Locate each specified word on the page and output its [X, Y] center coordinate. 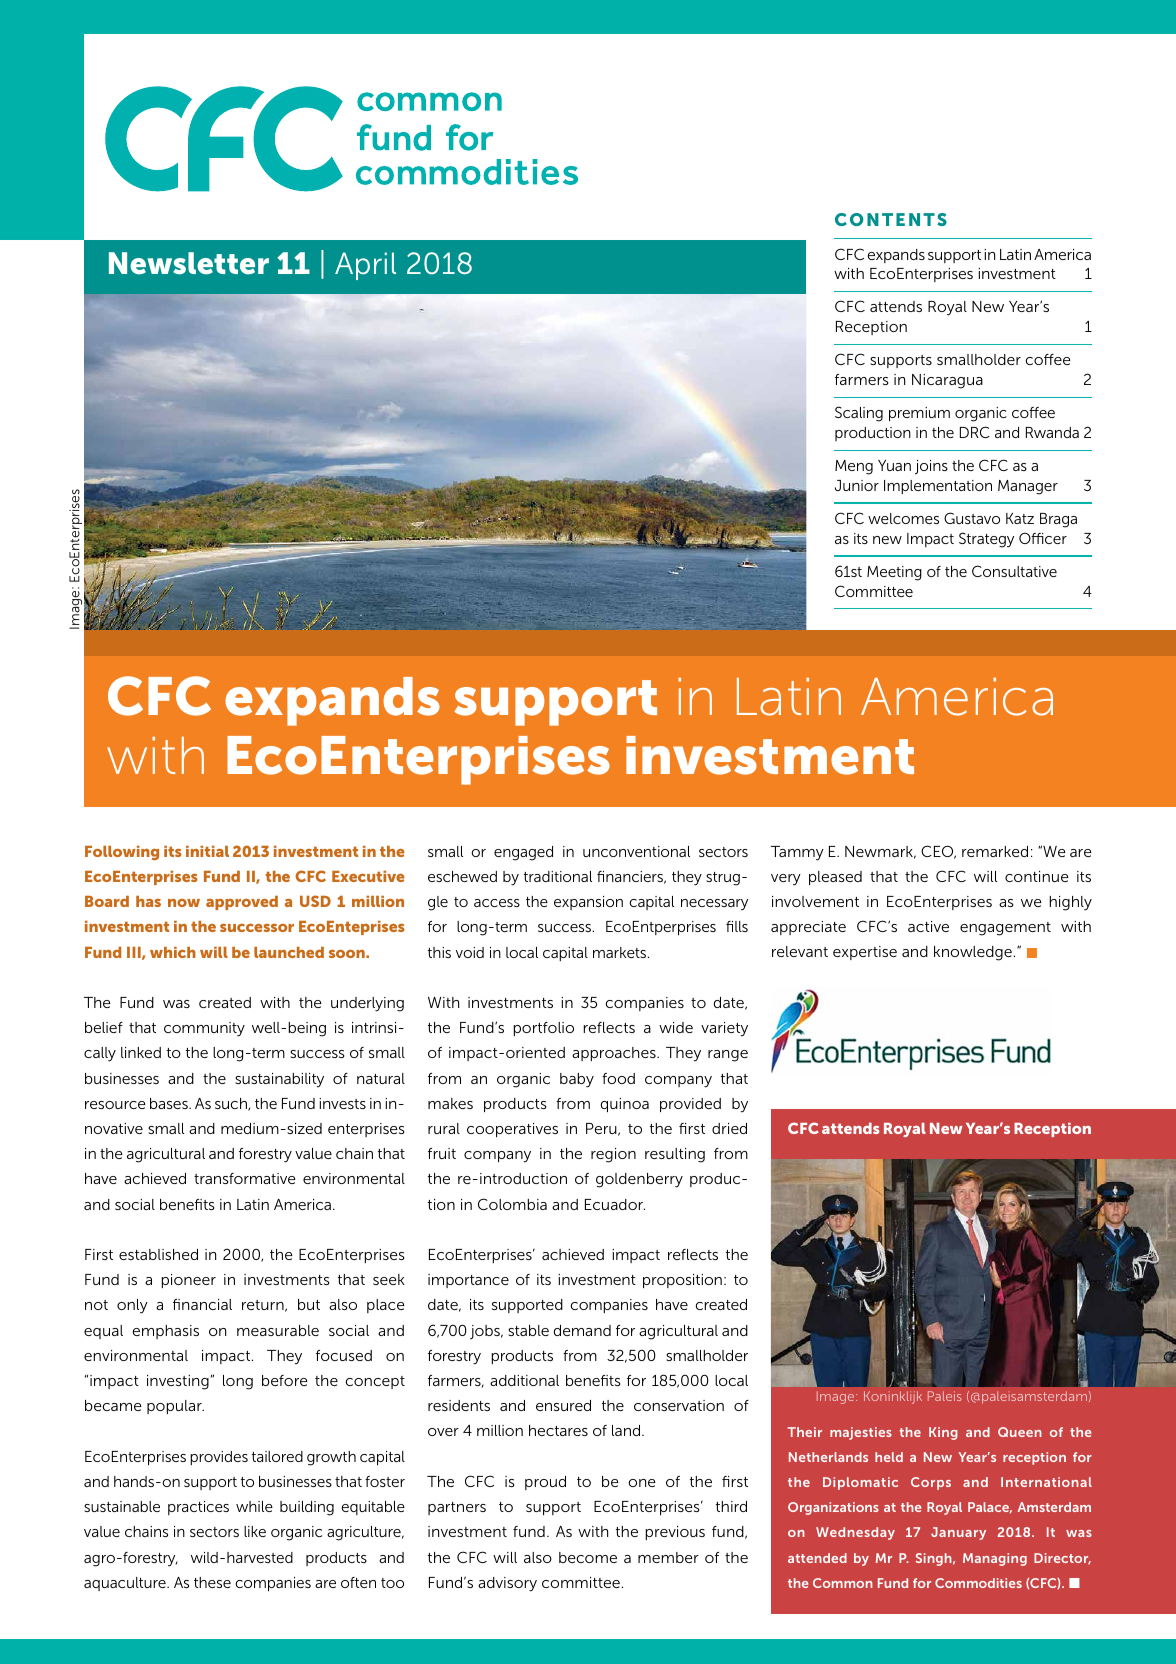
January [958, 1533]
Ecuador [615, 1204]
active [928, 926]
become [588, 1557]
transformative [245, 1178]
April [365, 266]
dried [729, 1128]
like [255, 1531]
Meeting [894, 573]
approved [242, 903]
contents [891, 219]
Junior [857, 485]
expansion [588, 903]
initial [207, 851]
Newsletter [189, 263]
